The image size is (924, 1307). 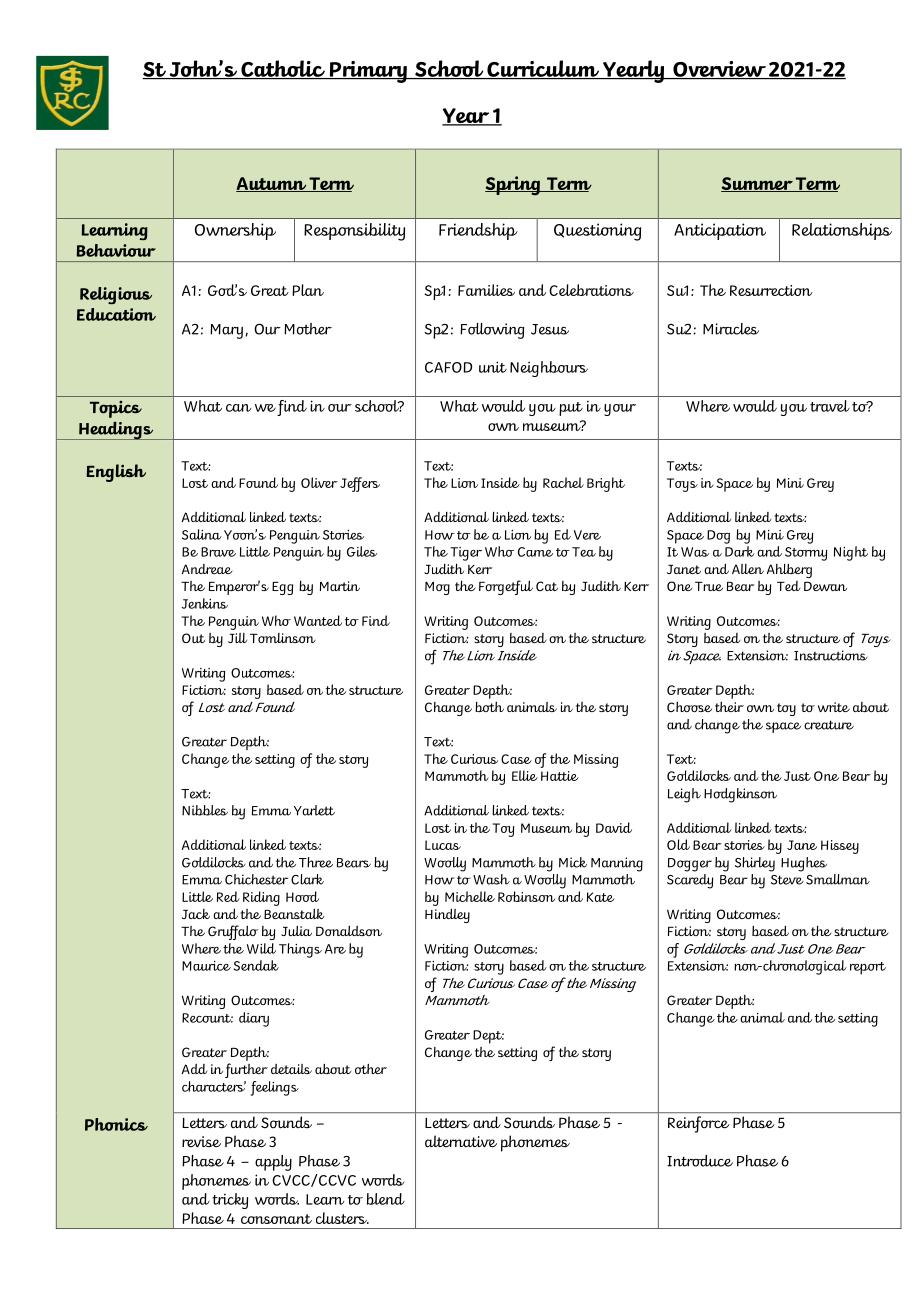 I want to click on Jill, so click(x=237, y=638).
